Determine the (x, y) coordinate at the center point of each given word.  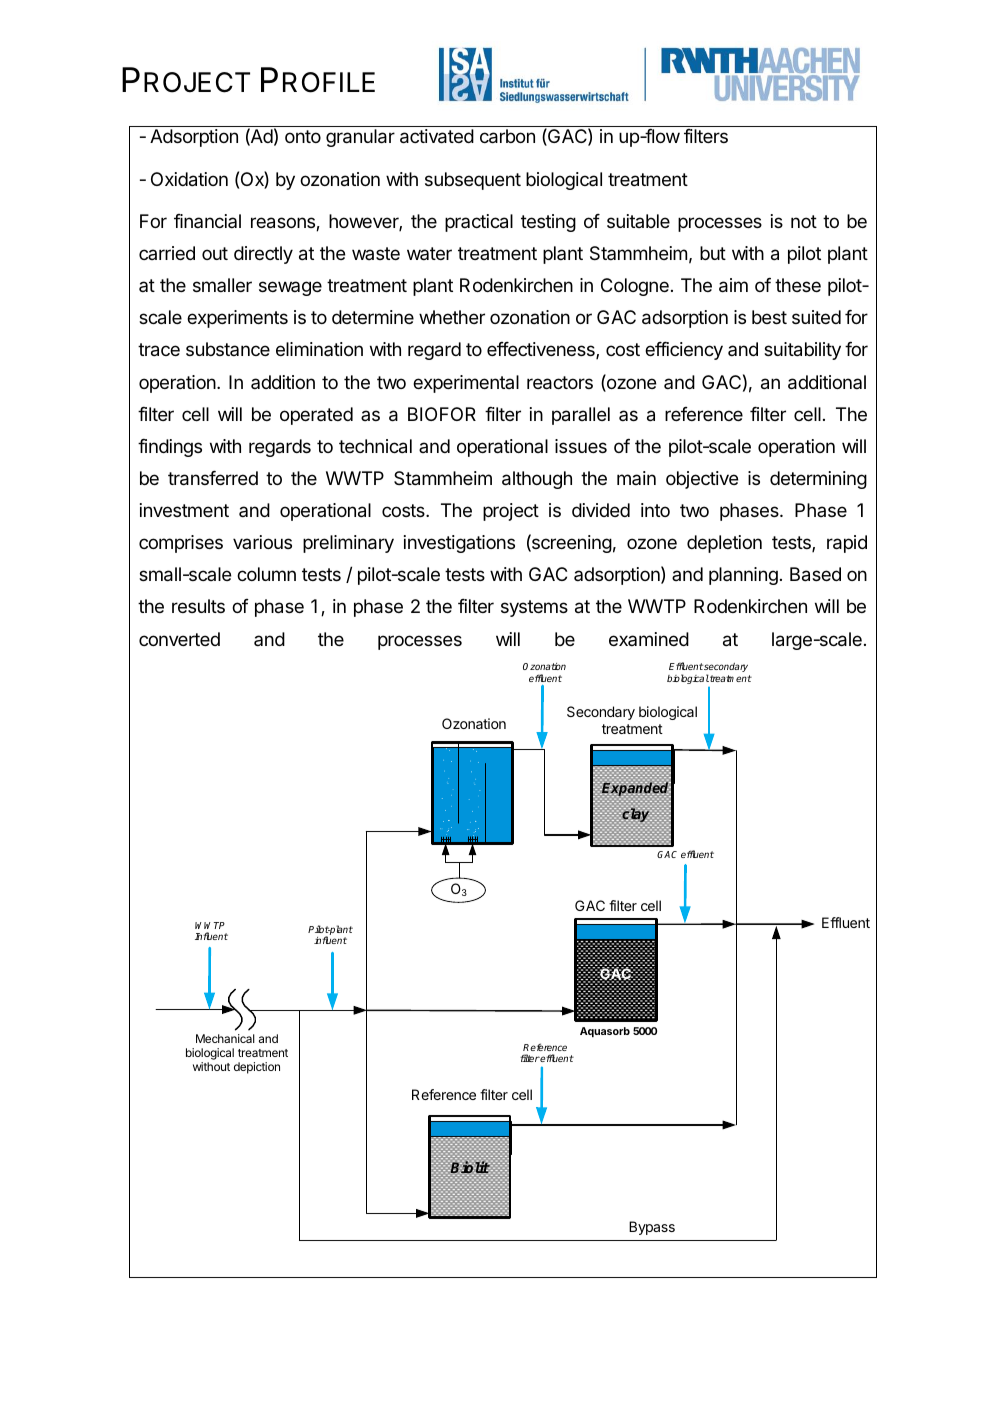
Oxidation (189, 179)
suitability (802, 351)
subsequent (473, 181)
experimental (466, 384)
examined (649, 639)
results (198, 606)
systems (534, 608)
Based (815, 574)
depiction (257, 1068)
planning (743, 576)
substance (228, 349)
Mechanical (225, 1038)
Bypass (652, 1228)
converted (179, 639)
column (266, 574)
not (804, 221)
